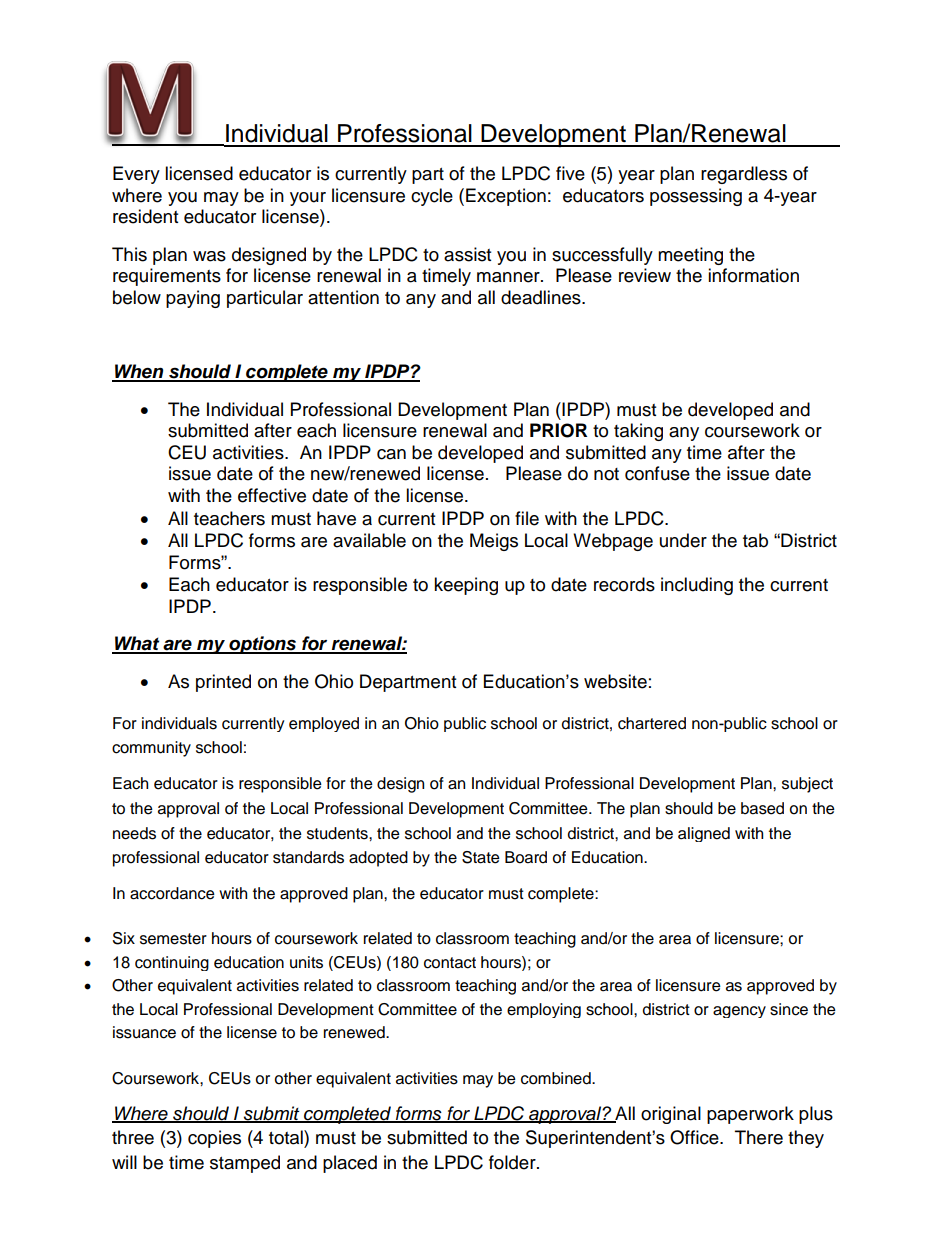  Describe the element at coordinates (513, 1162) in the screenshot. I see `folder` at that location.
